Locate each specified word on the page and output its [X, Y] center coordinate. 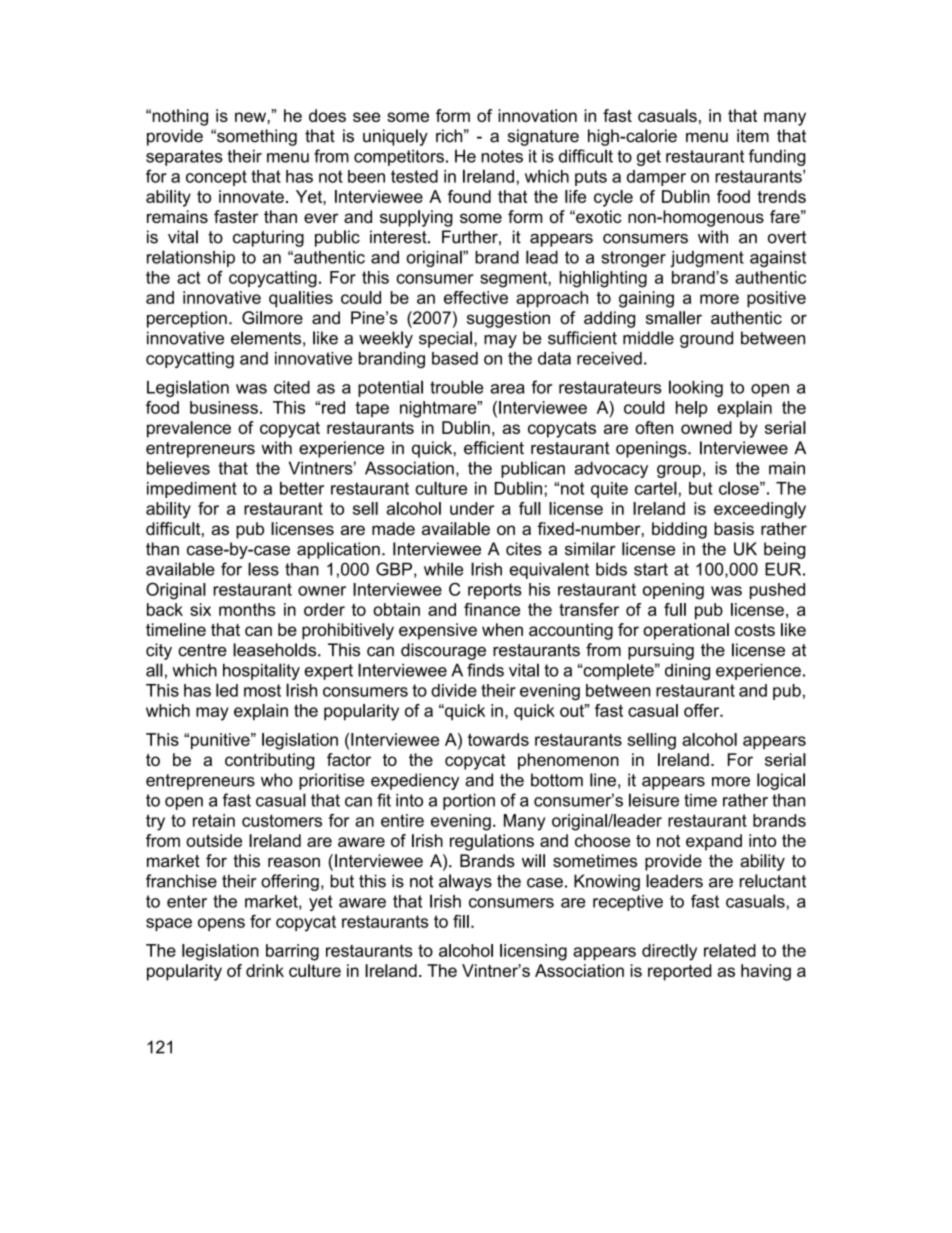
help [691, 409]
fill [461, 921]
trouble [456, 387]
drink [265, 970]
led [227, 690]
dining [687, 671]
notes [502, 156]
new [251, 117]
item [753, 136]
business [224, 407]
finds [485, 670]
